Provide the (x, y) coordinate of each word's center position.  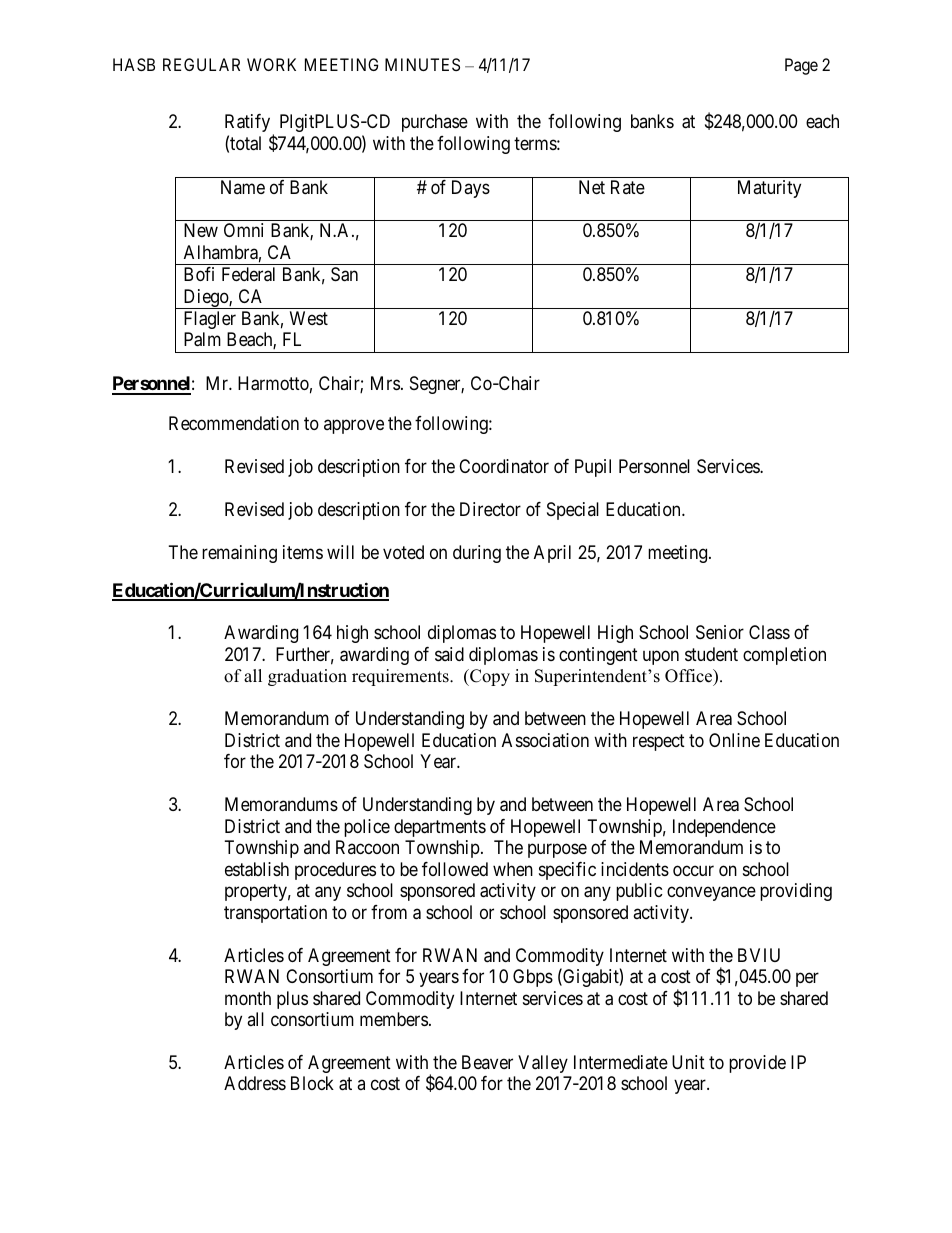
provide (757, 1064)
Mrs (385, 383)
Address (255, 1083)
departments (440, 828)
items (303, 552)
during (477, 554)
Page (801, 66)
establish (257, 869)
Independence (724, 828)
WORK (271, 64)
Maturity (769, 189)
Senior (720, 632)
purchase (435, 123)
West (309, 318)
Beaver (487, 1062)
